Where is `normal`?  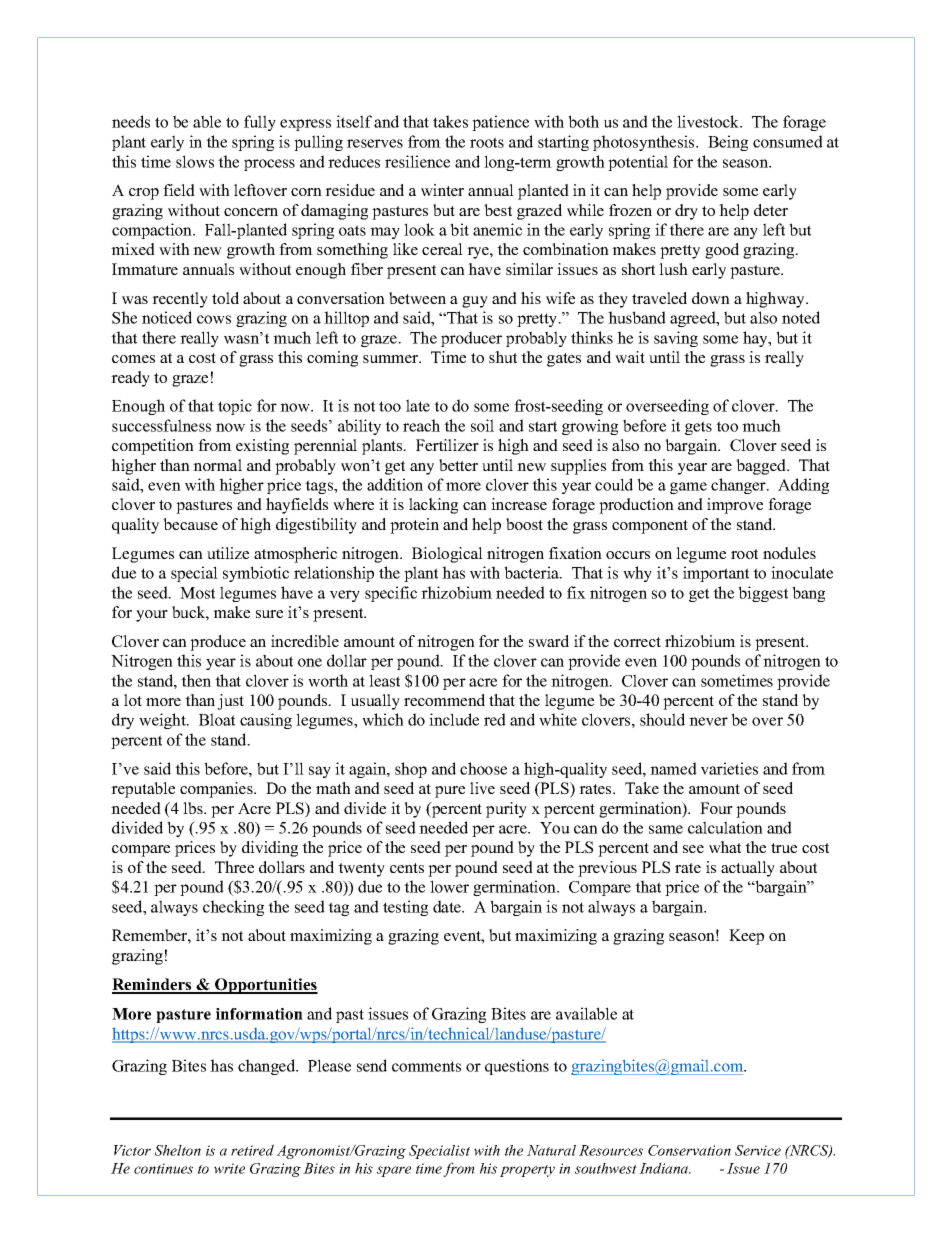
normal is located at coordinates (217, 465).
